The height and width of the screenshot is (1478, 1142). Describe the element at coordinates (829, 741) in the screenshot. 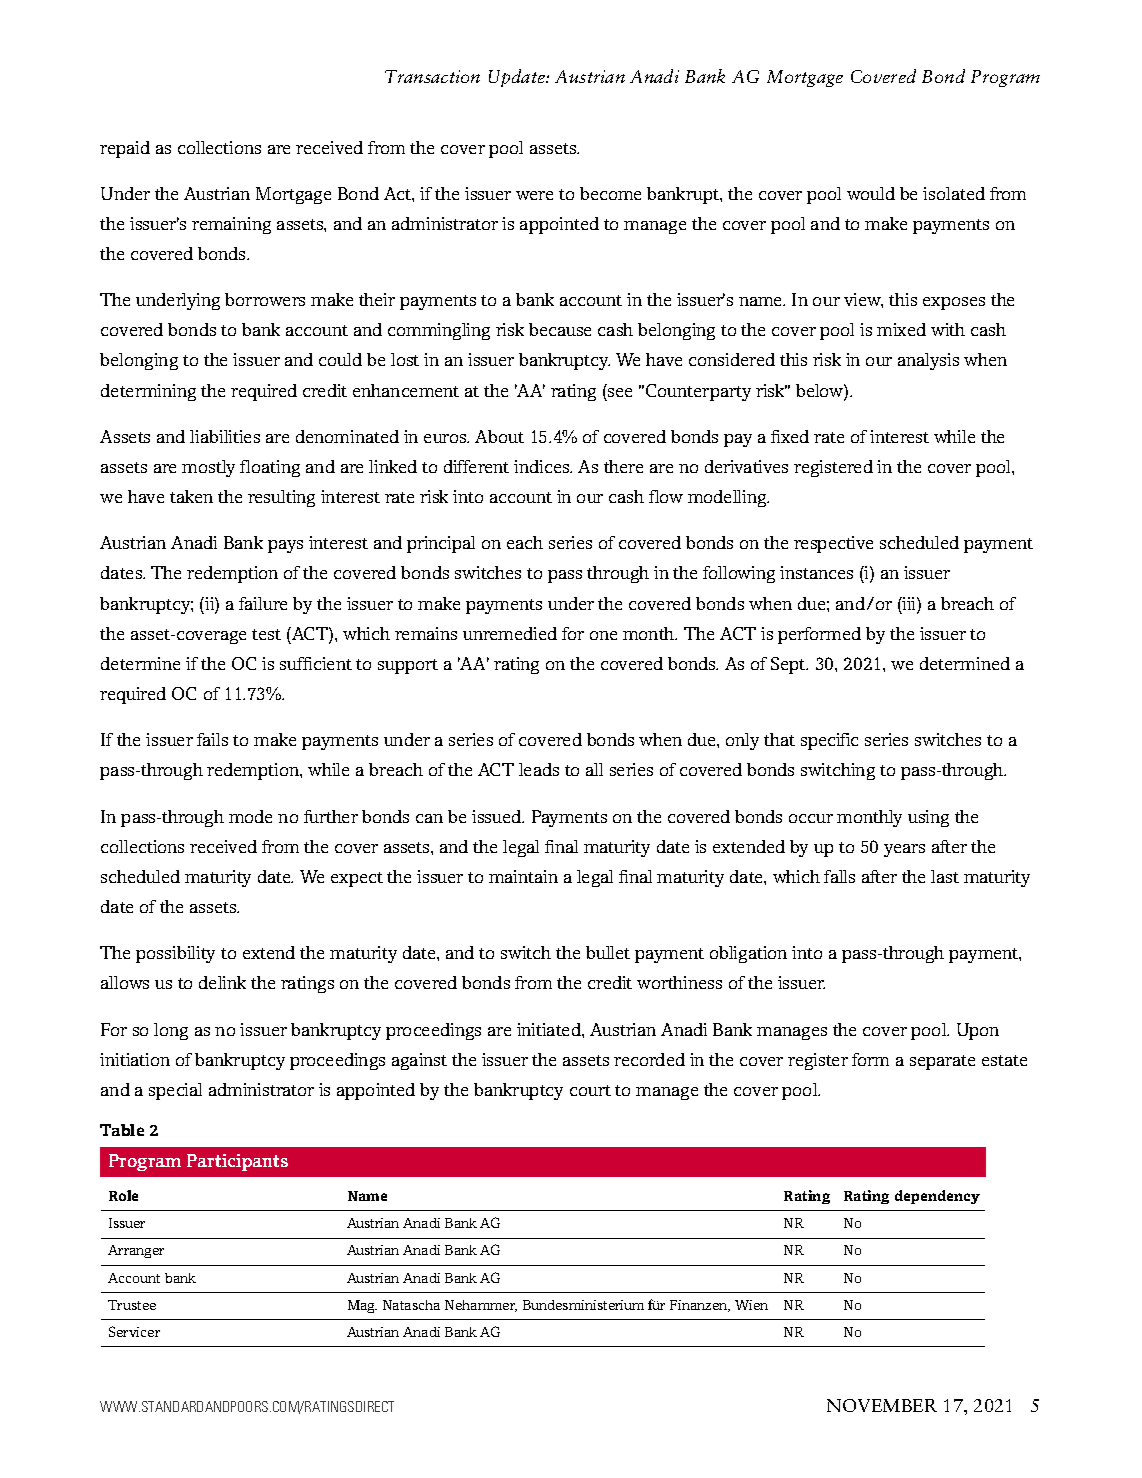

I see `specific` at that location.
